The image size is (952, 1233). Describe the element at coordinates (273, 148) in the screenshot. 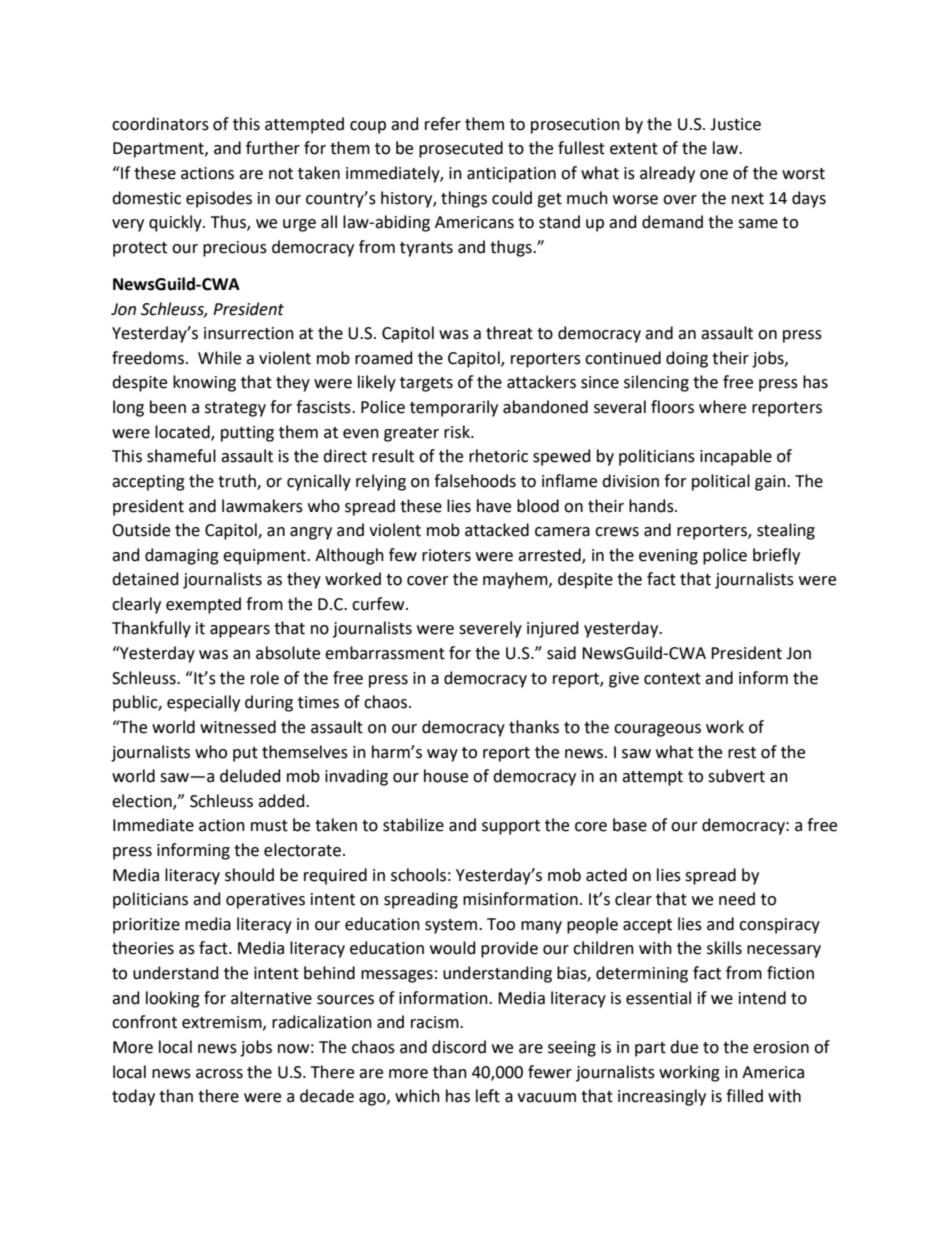

I see `further` at that location.
